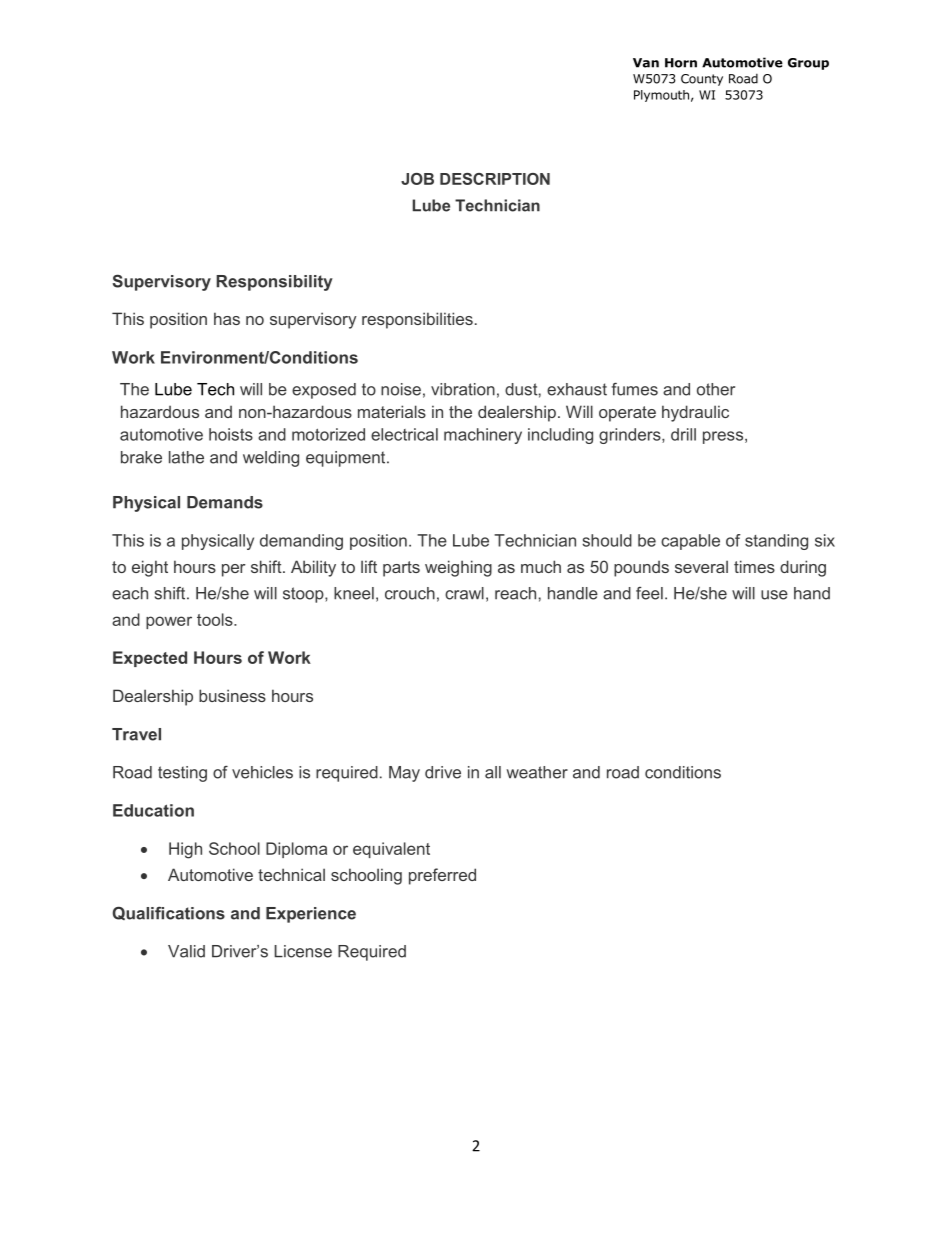 The height and width of the document is (1233, 952). What do you see at coordinates (417, 320) in the document?
I see `responsibilities` at bounding box center [417, 320].
